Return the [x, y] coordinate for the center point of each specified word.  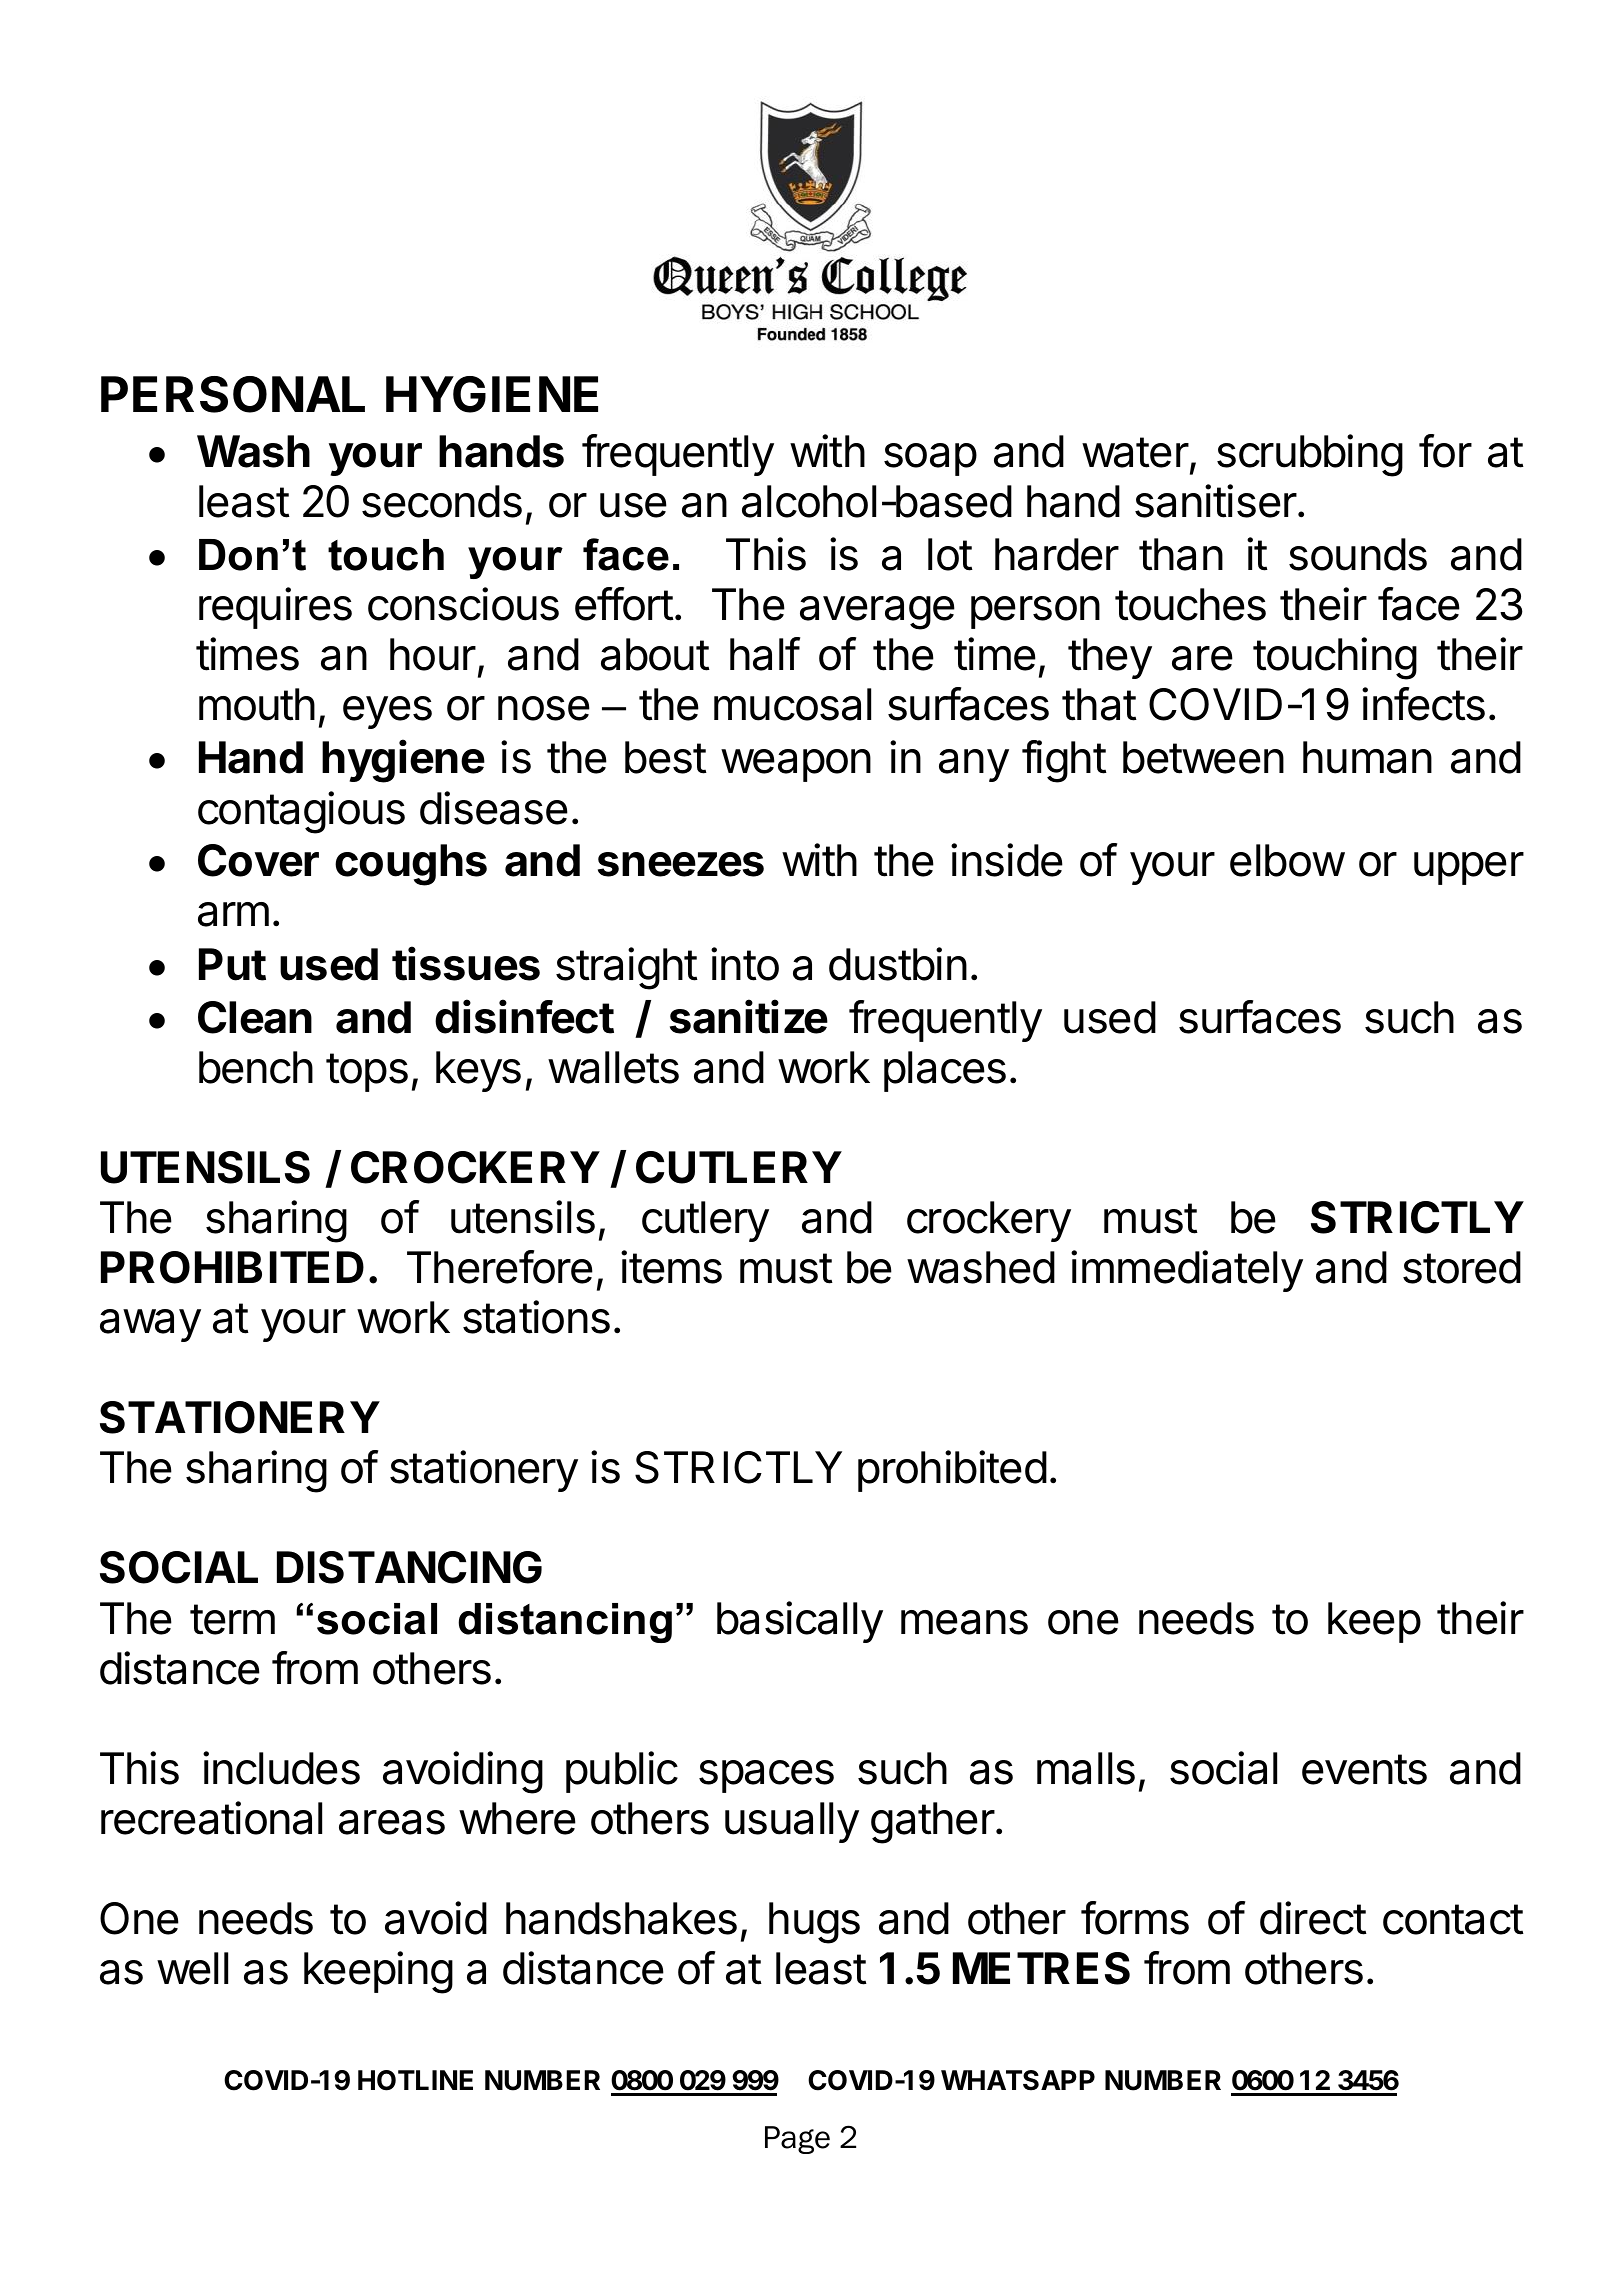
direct [1313, 1918]
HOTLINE [415, 2080]
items [671, 1267]
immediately [1187, 1271]
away [150, 1325]
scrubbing [1310, 455]
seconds [442, 501]
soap [930, 459]
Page [797, 2140]
